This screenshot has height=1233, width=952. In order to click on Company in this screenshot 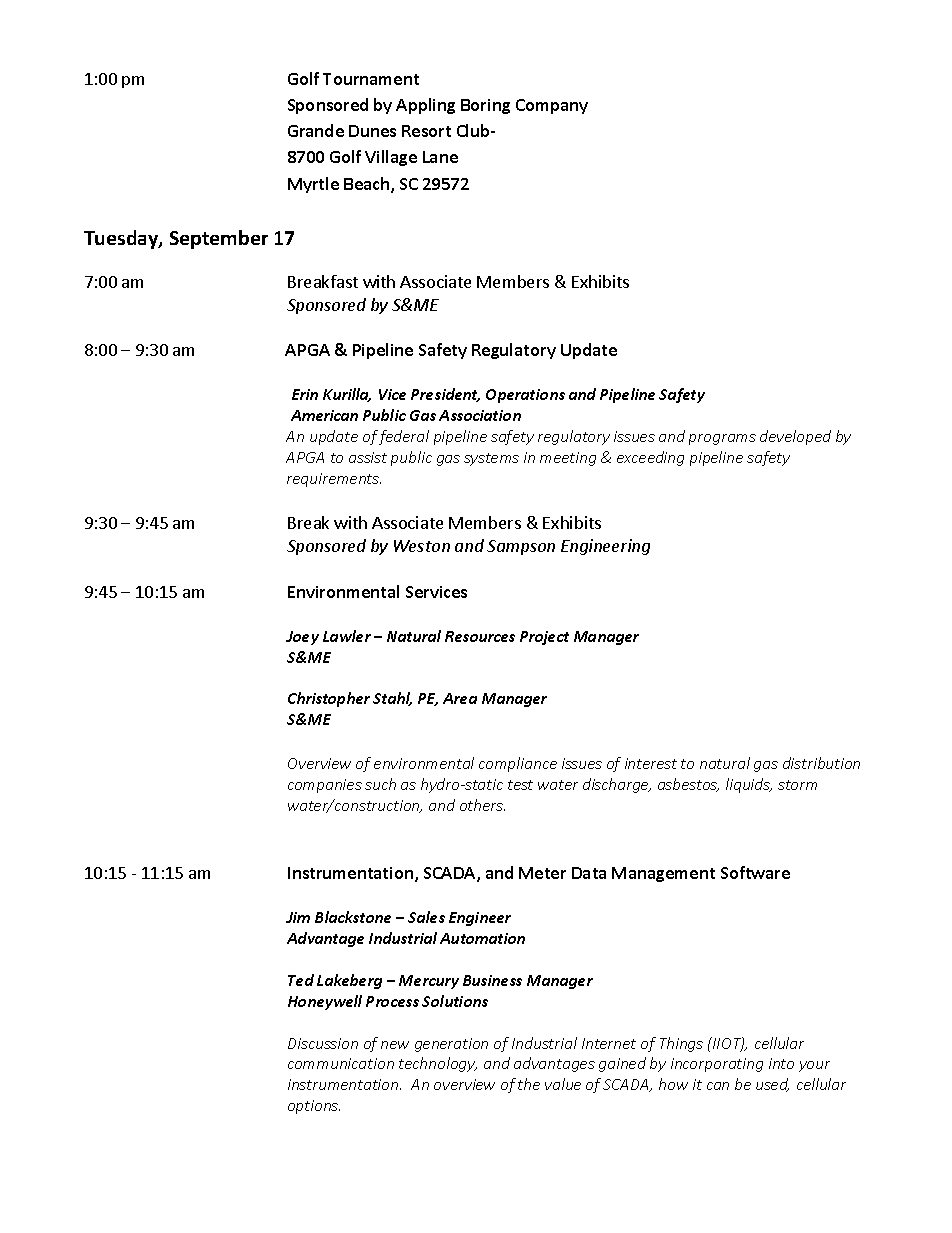, I will do `click(552, 106)`.
